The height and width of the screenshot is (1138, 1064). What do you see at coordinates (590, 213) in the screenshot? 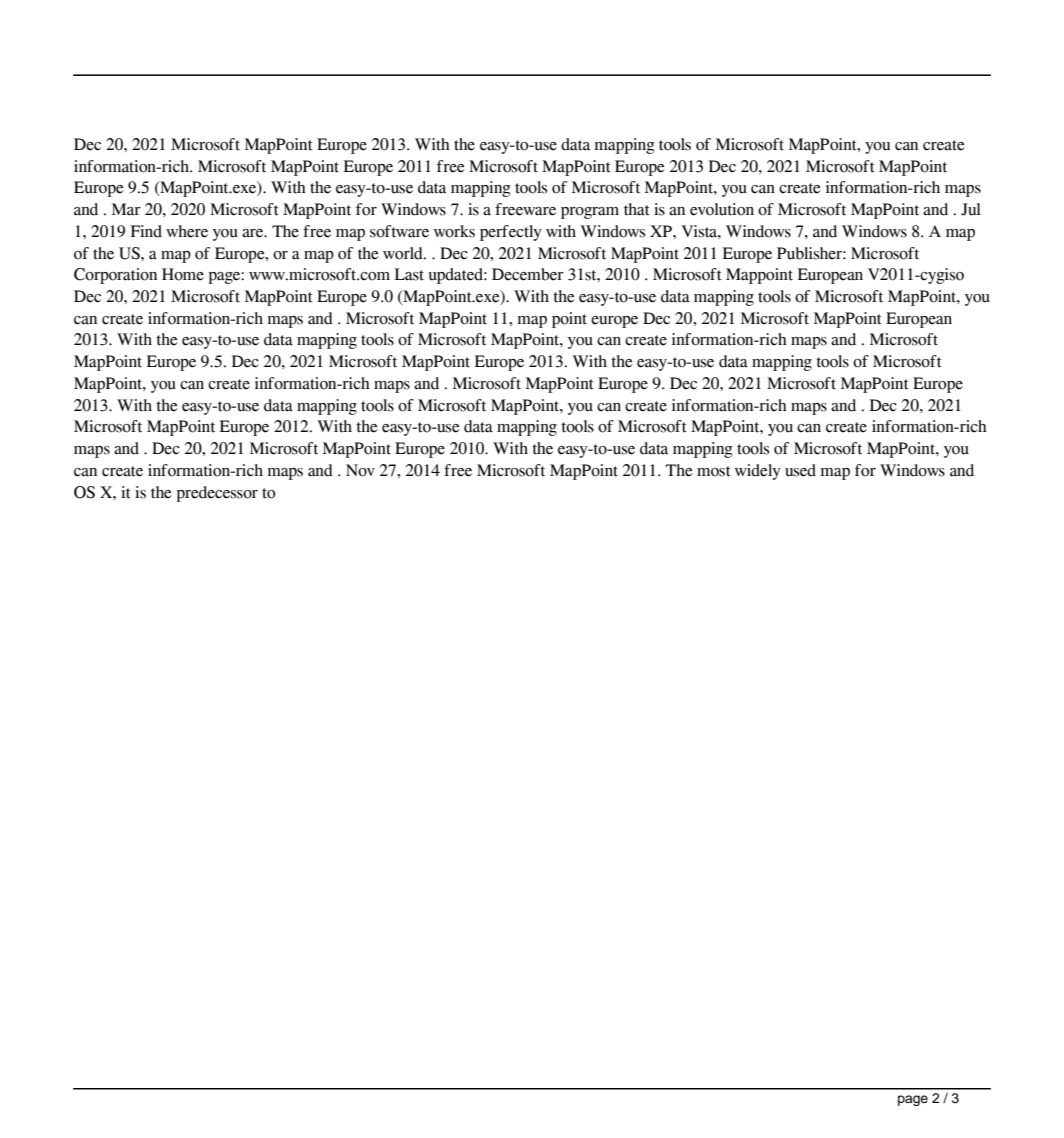
I see `program` at bounding box center [590, 213].
